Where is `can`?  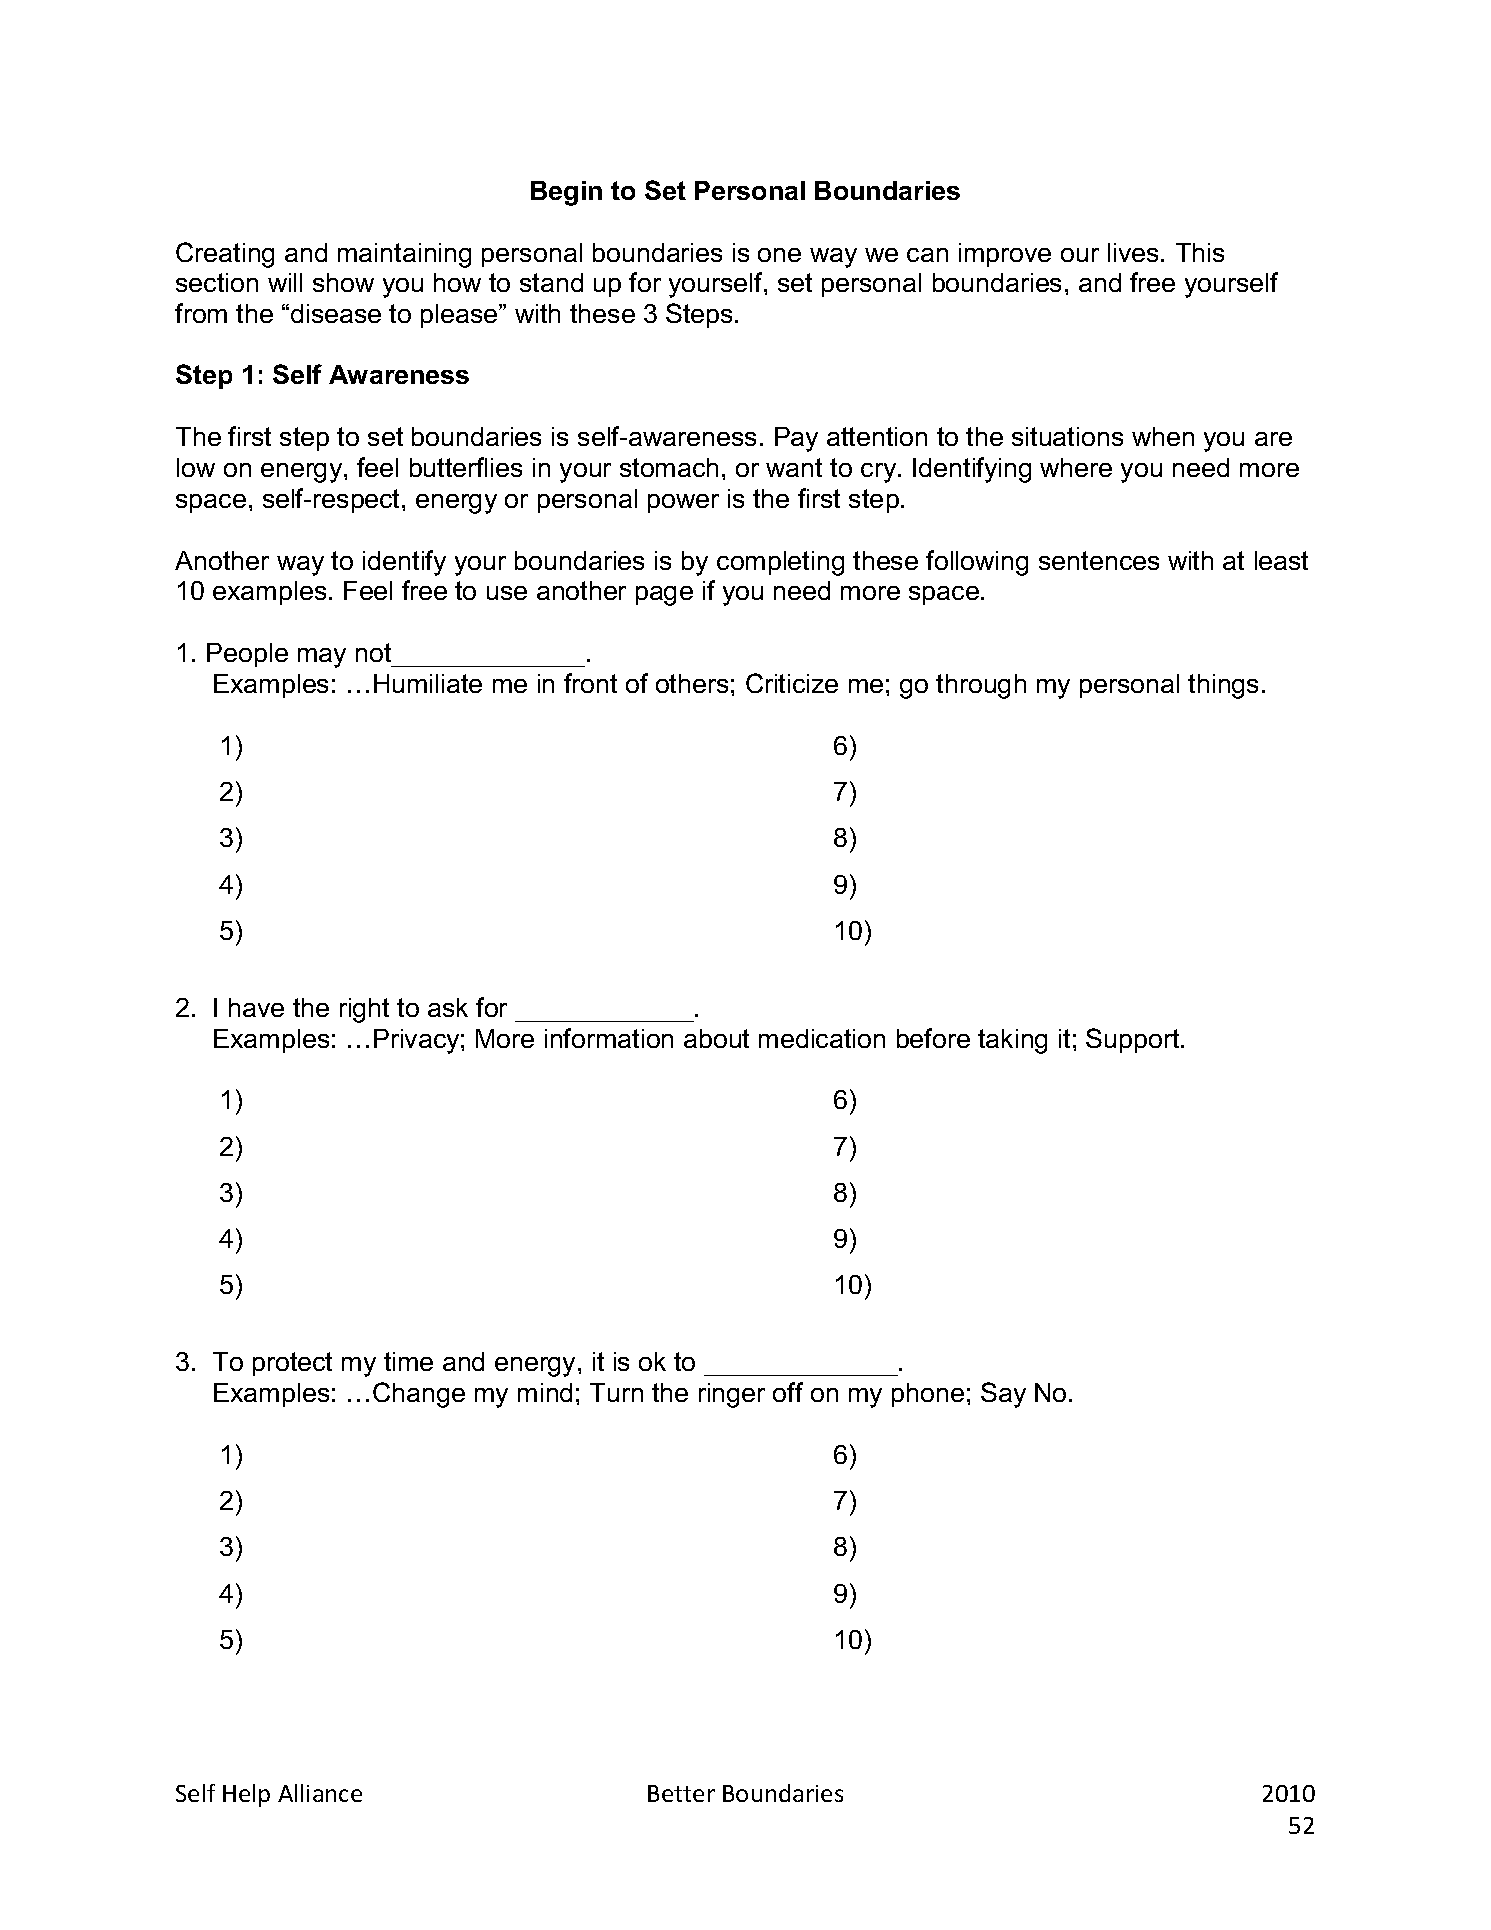 can is located at coordinates (927, 255).
